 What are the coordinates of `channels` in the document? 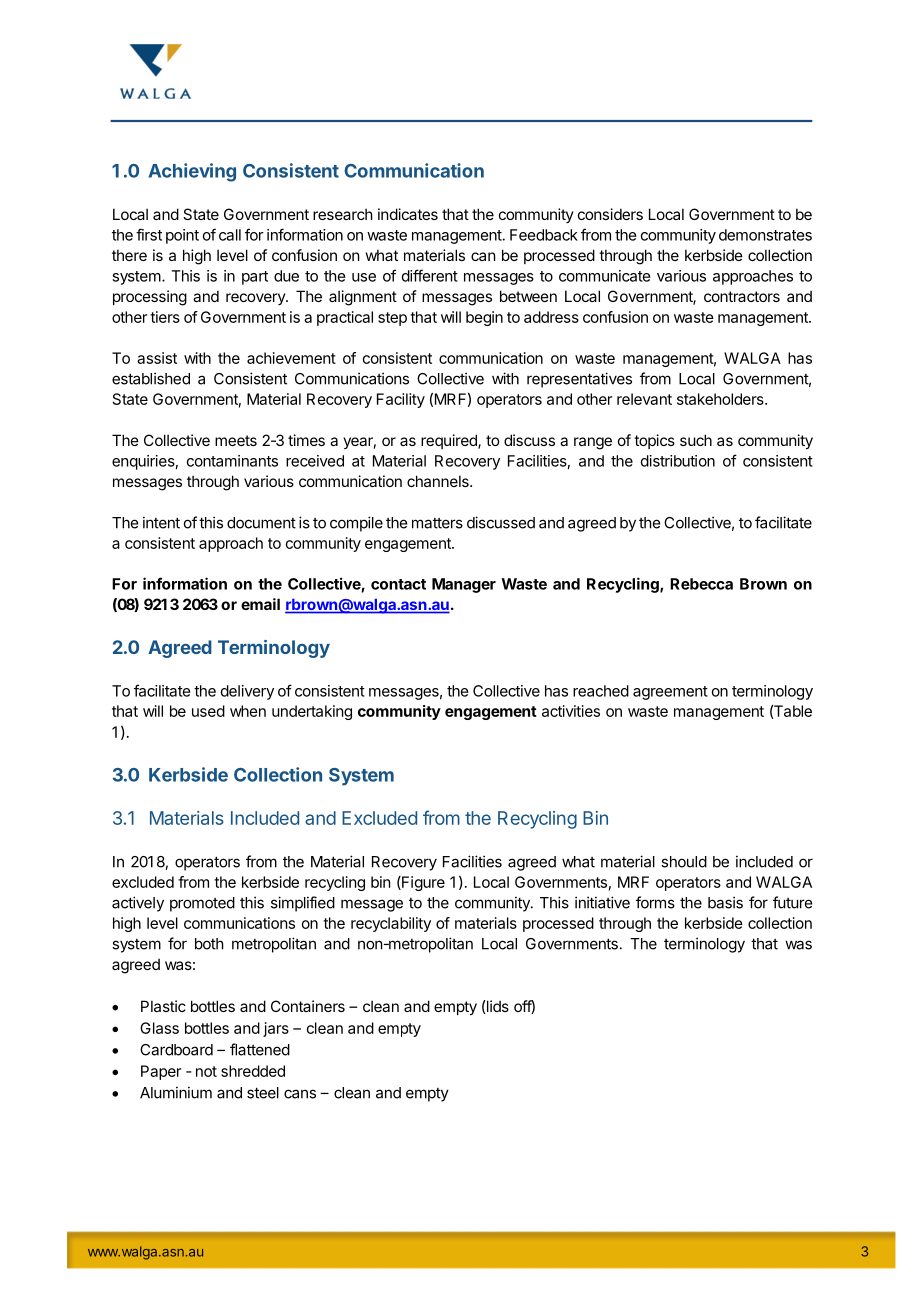 It's located at (439, 481).
